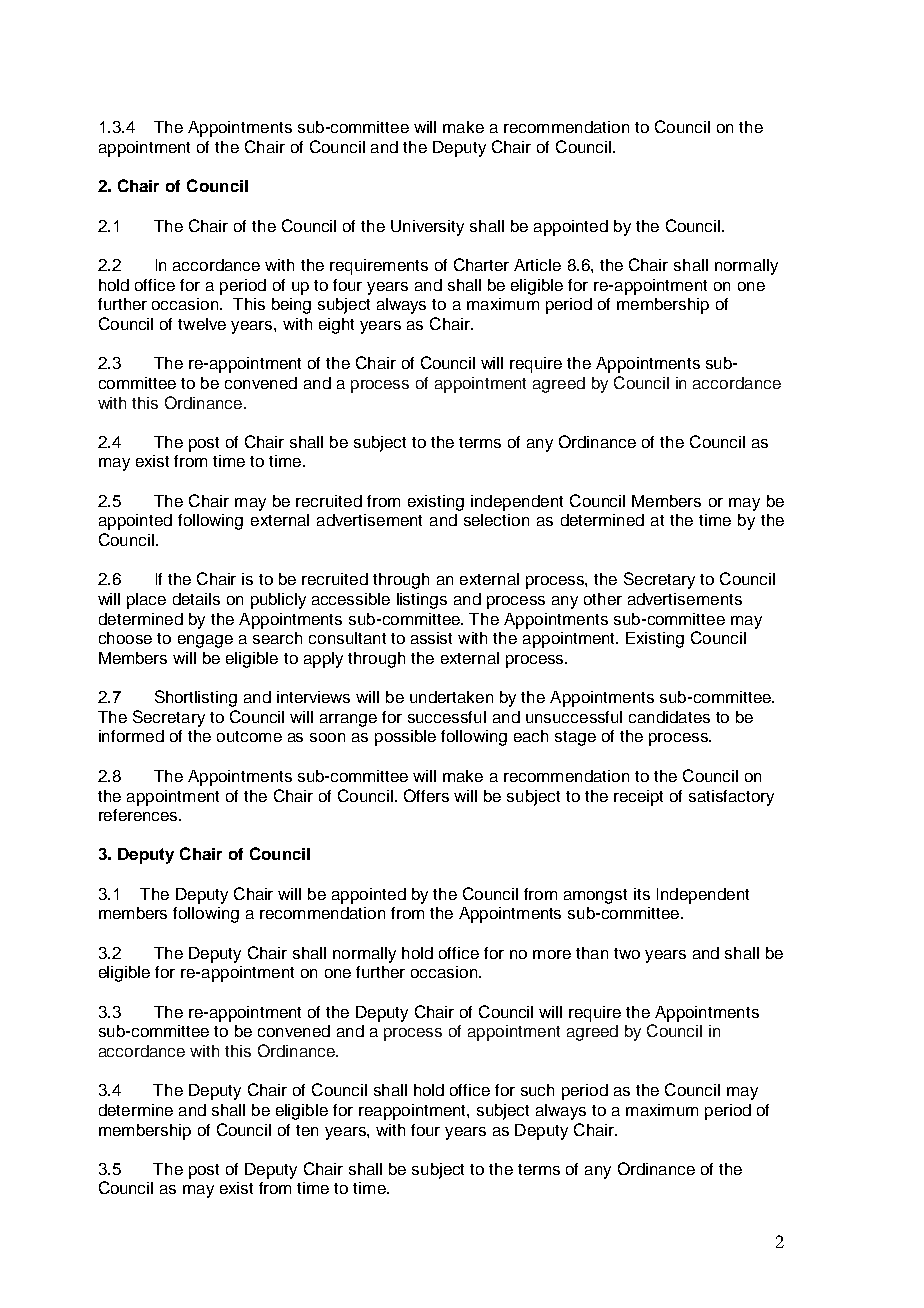 The height and width of the image is (1308, 924). I want to click on University, so click(427, 228).
